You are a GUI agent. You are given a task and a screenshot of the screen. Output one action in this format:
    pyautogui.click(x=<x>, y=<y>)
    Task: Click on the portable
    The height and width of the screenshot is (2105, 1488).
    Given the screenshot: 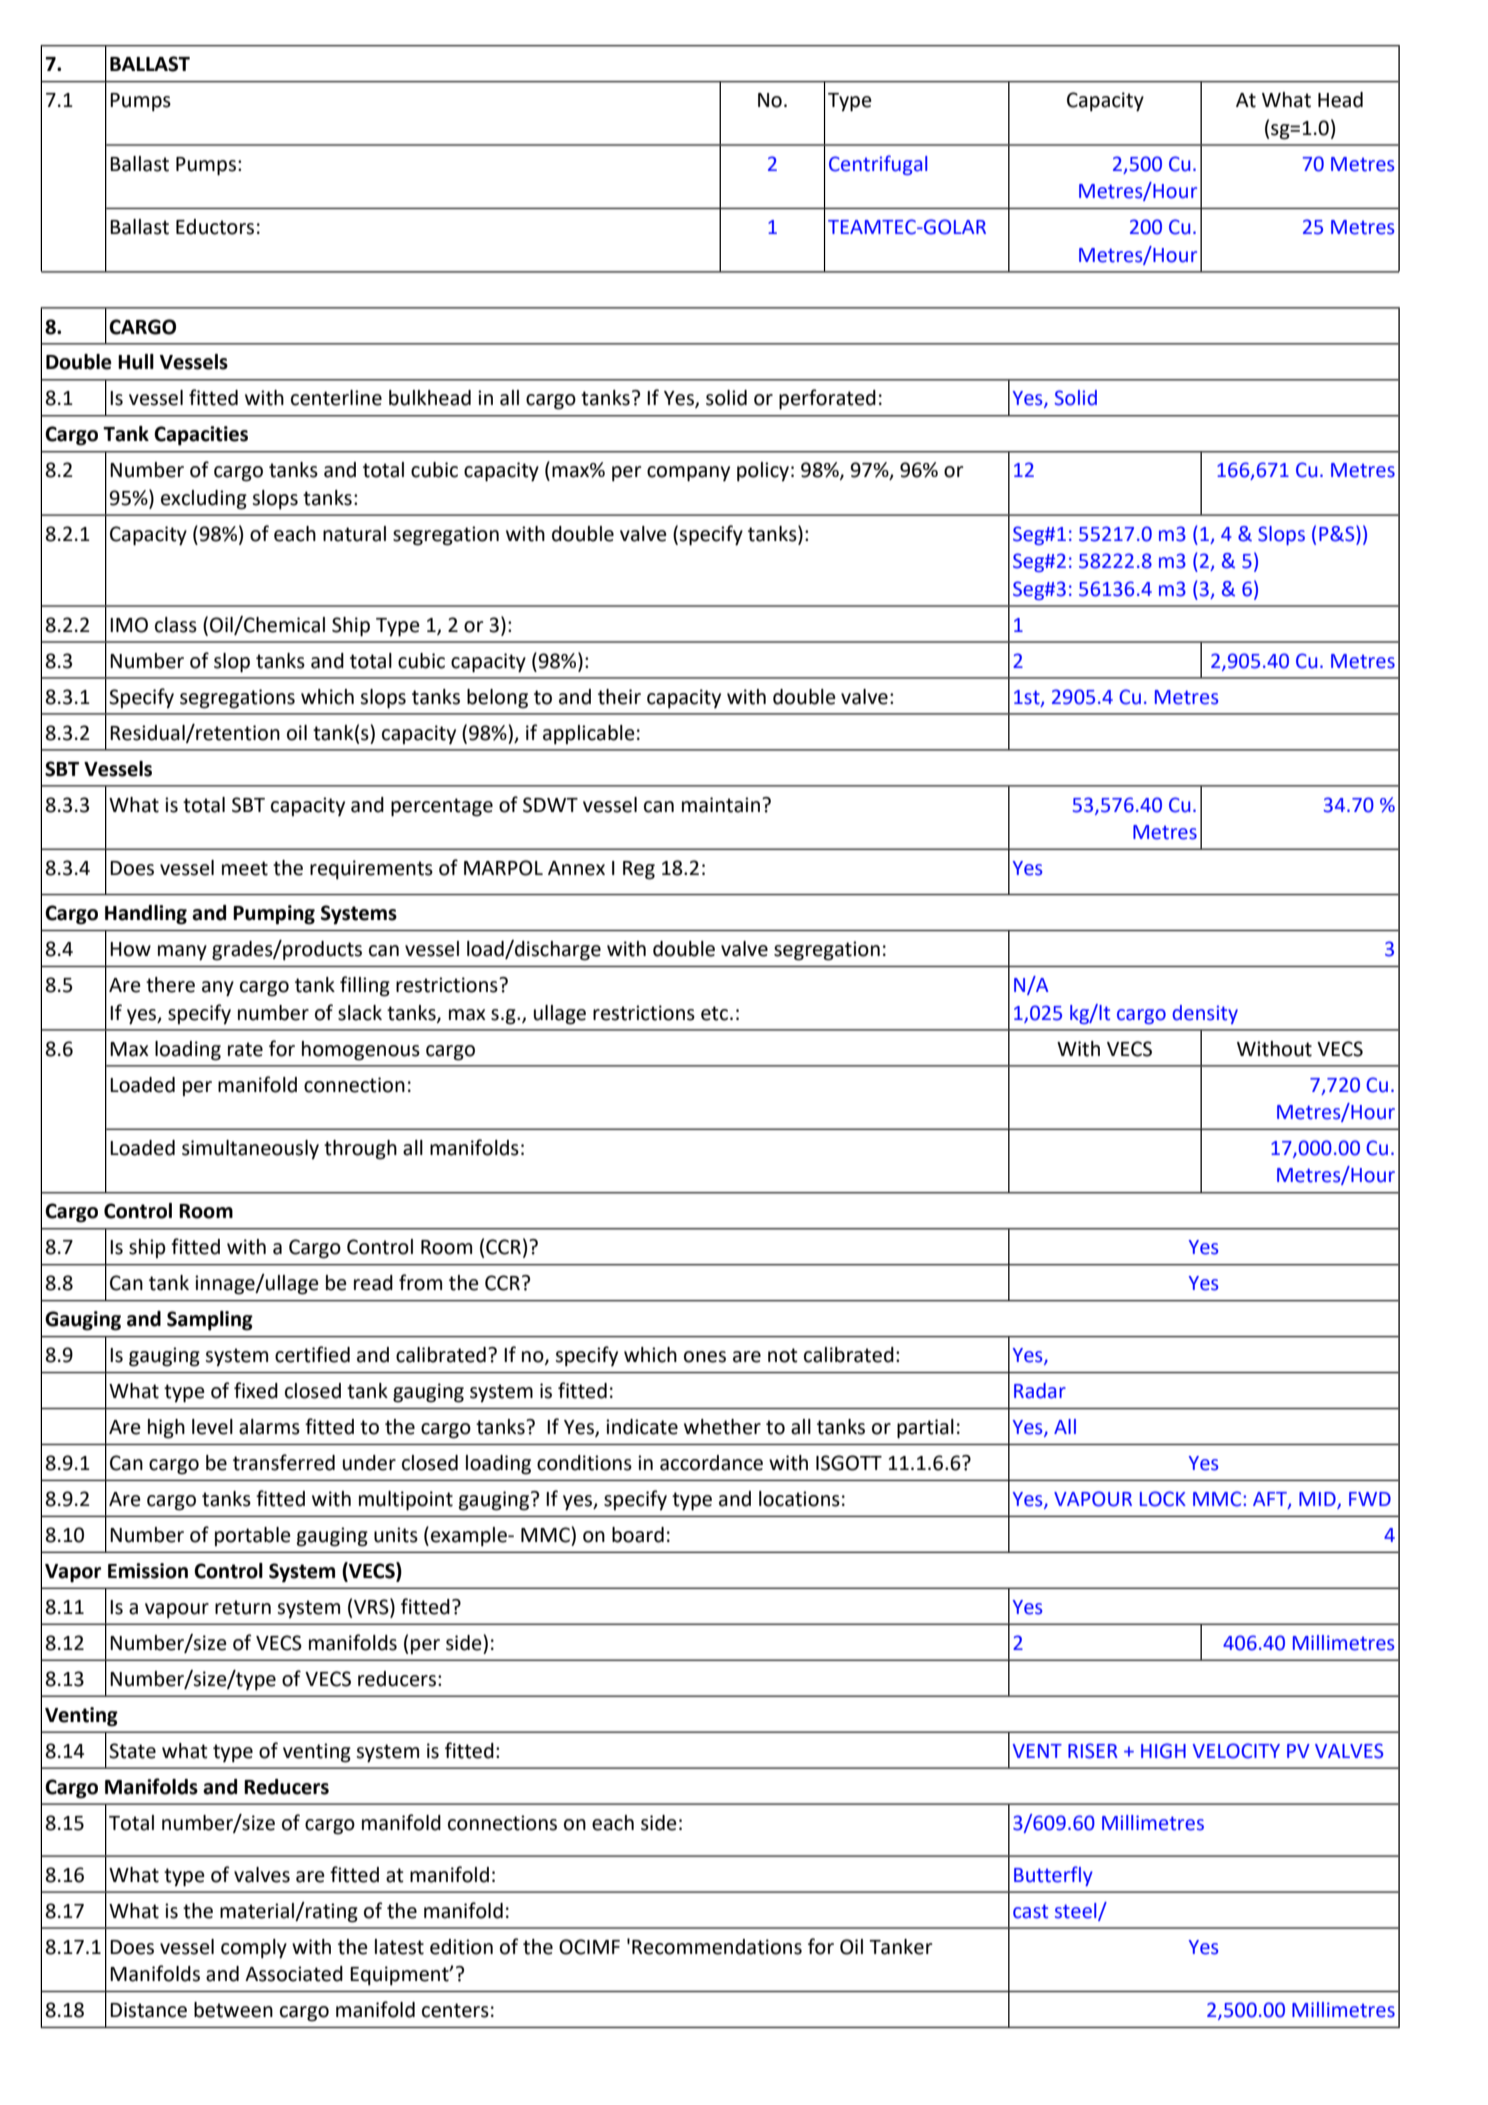 What is the action you would take?
    pyautogui.click(x=253, y=1536)
